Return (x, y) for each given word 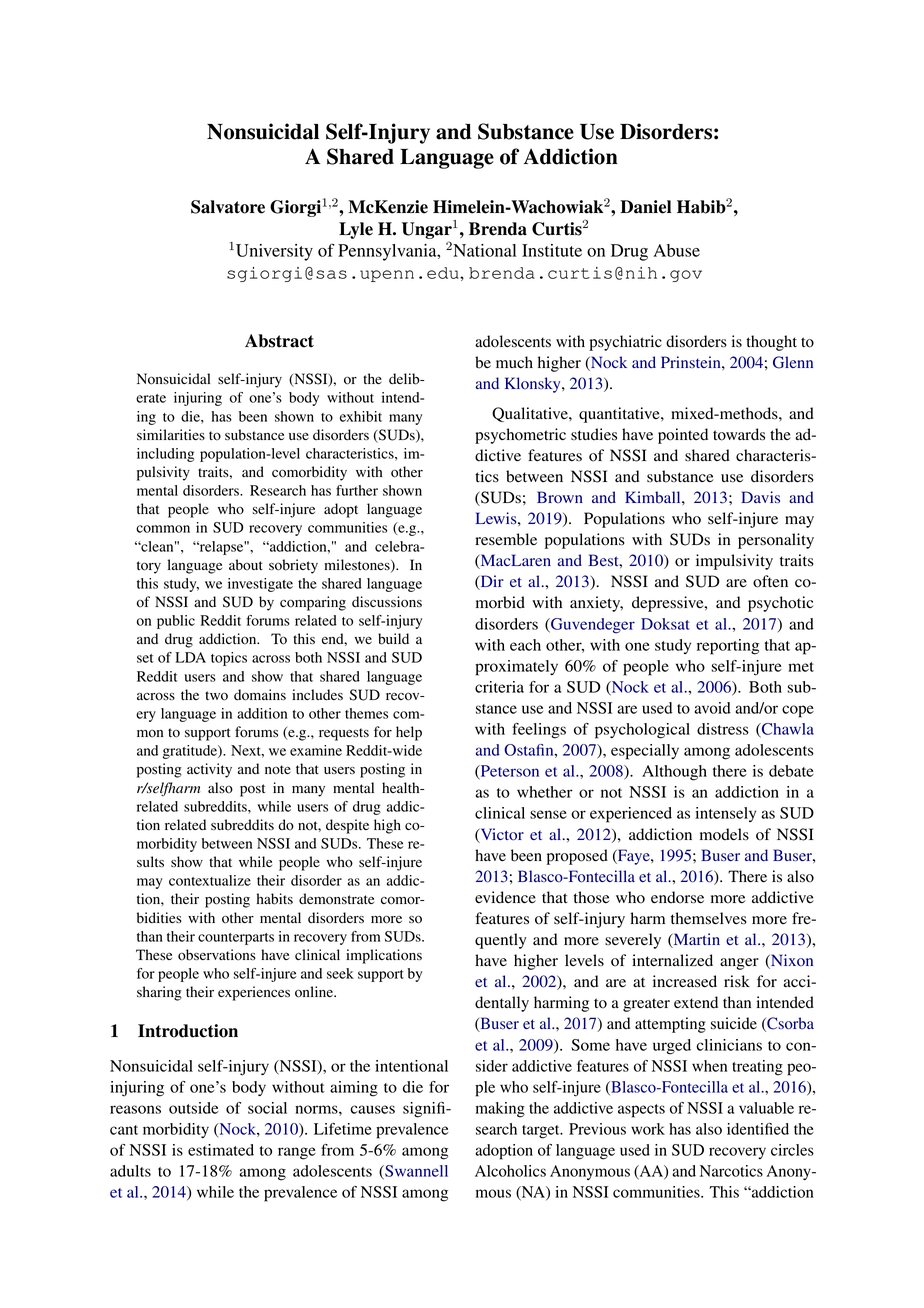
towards (739, 434)
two (216, 696)
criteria (499, 687)
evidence (505, 897)
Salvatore (228, 207)
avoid (712, 708)
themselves (709, 918)
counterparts (236, 939)
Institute (552, 250)
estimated (221, 1150)
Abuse (676, 250)
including (165, 455)
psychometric (520, 436)
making (500, 1110)
